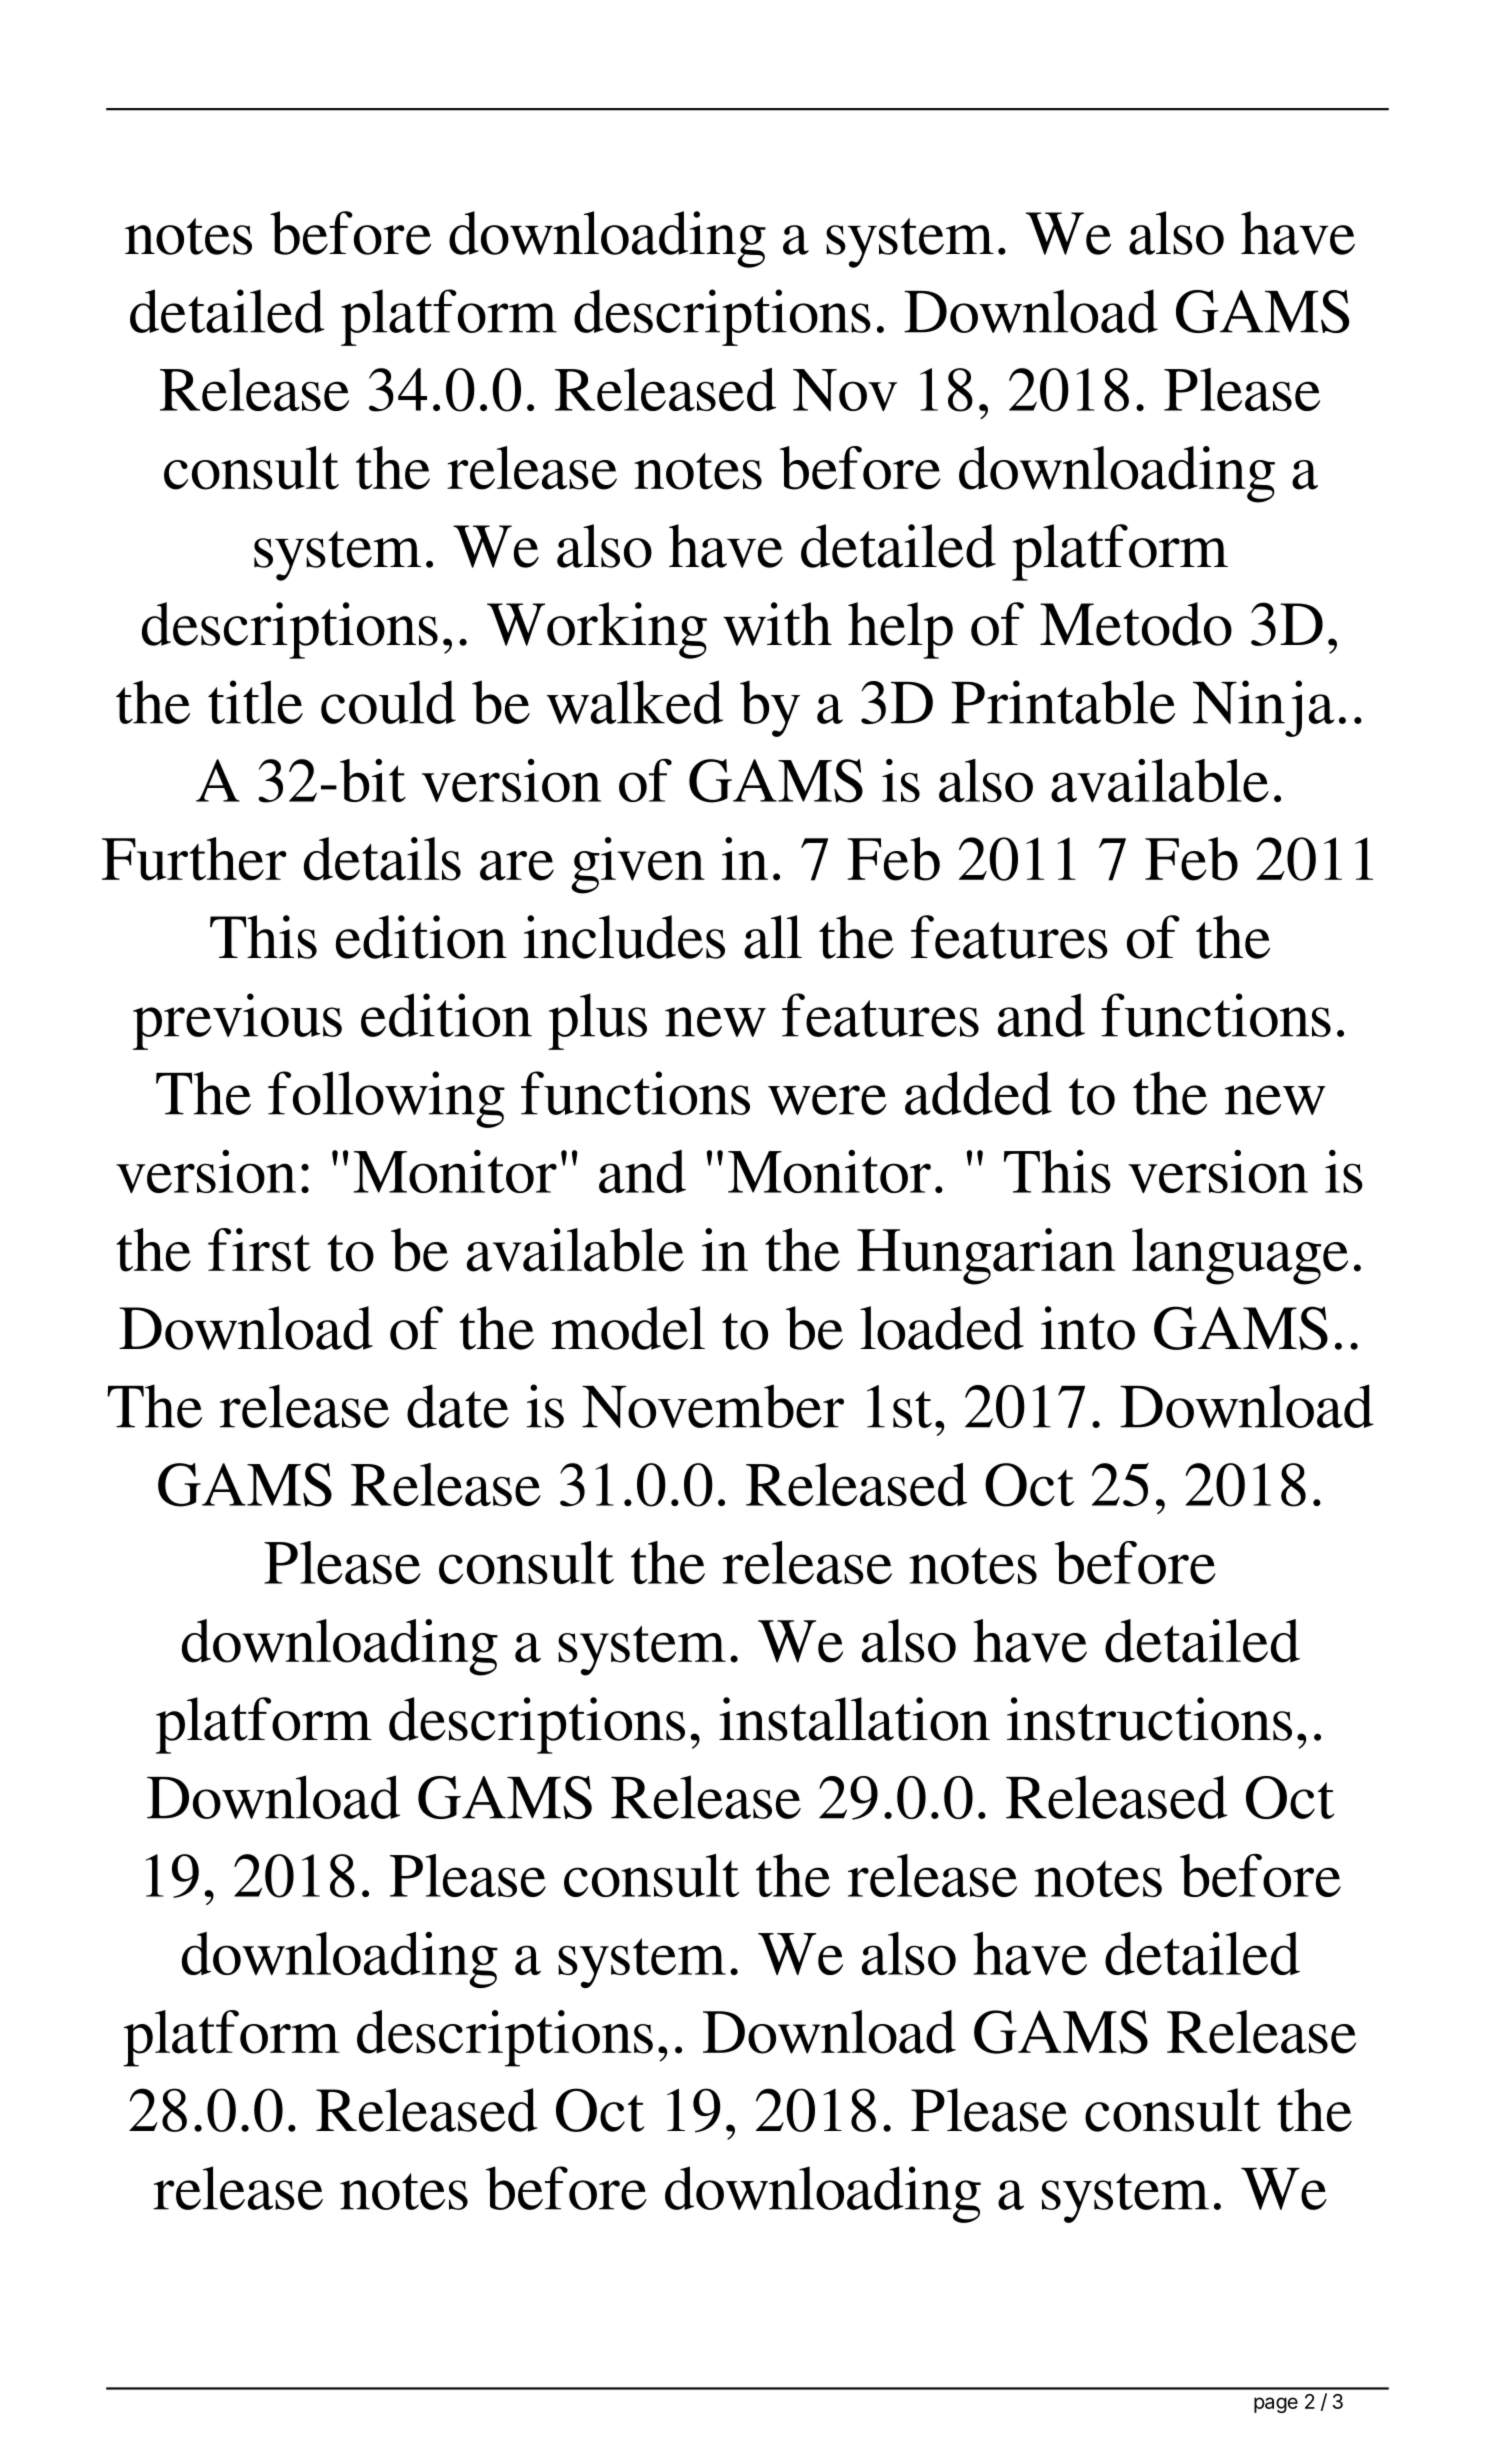 The image size is (1495, 2460). What do you see at coordinates (388, 702) in the screenshot?
I see `could` at bounding box center [388, 702].
